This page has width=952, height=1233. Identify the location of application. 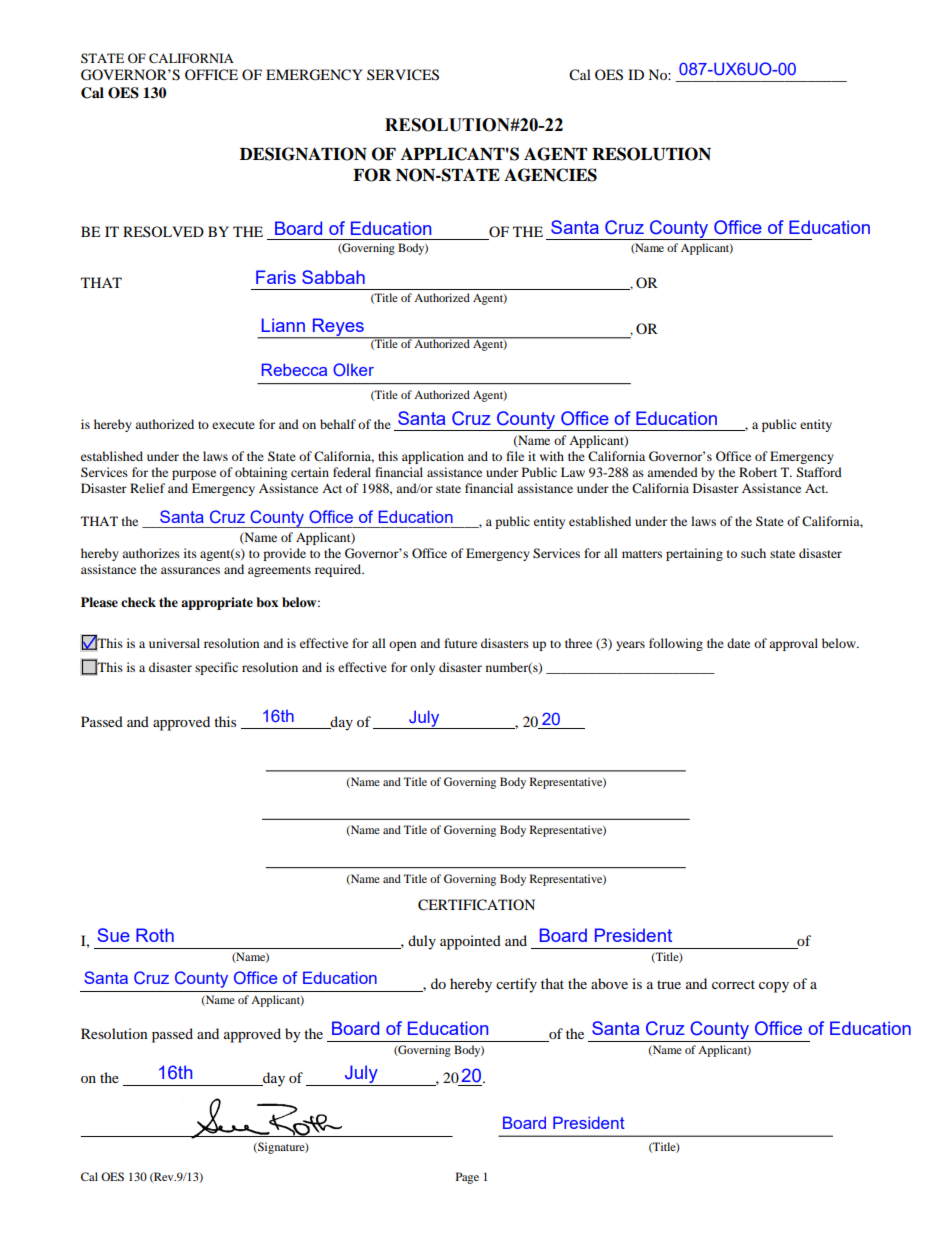
(433, 457).
